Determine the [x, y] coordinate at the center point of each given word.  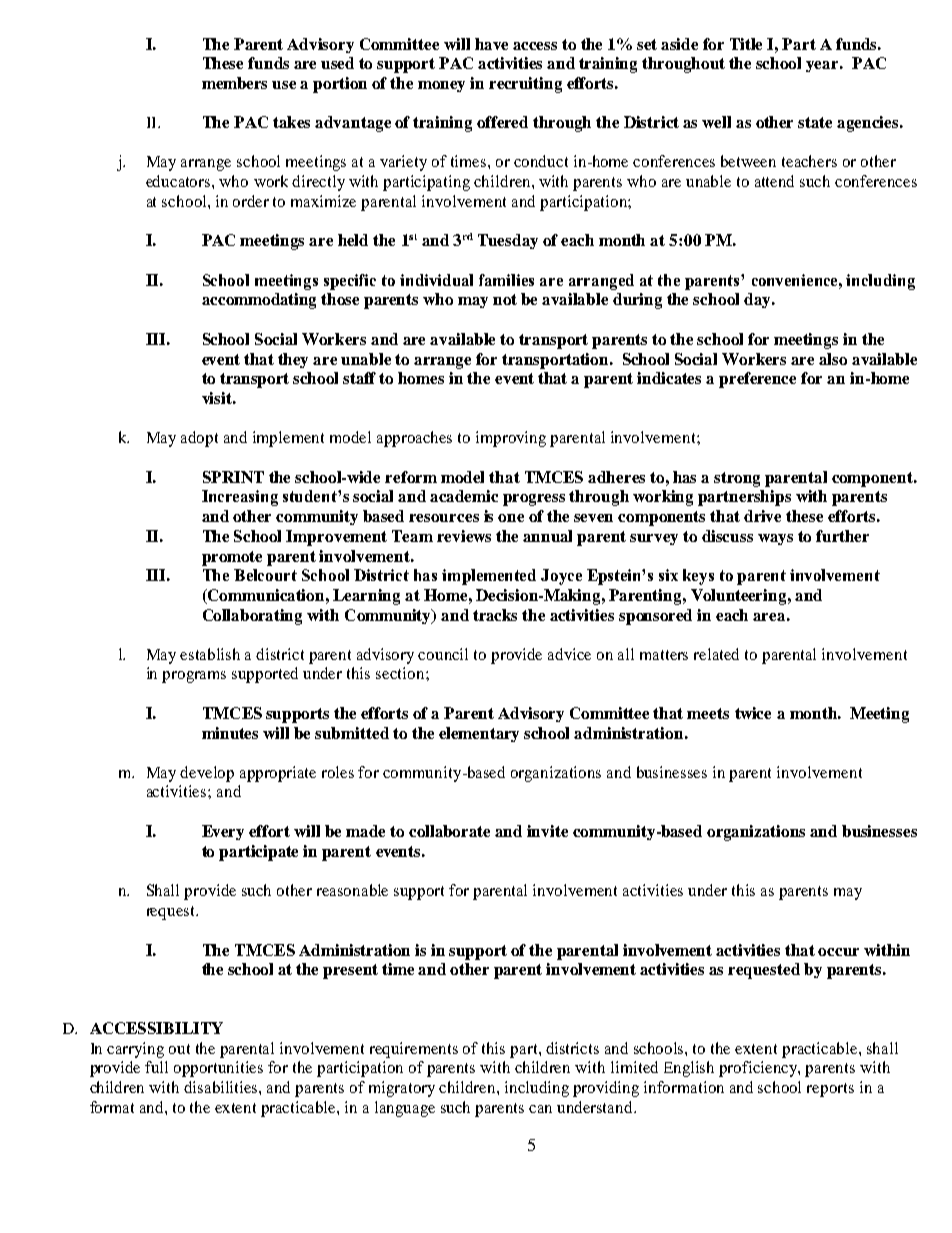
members [234, 83]
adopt [199, 439]
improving [511, 439]
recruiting [525, 85]
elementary [479, 734]
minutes [230, 733]
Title [746, 44]
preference [757, 380]
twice [753, 713]
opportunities [218, 1069]
